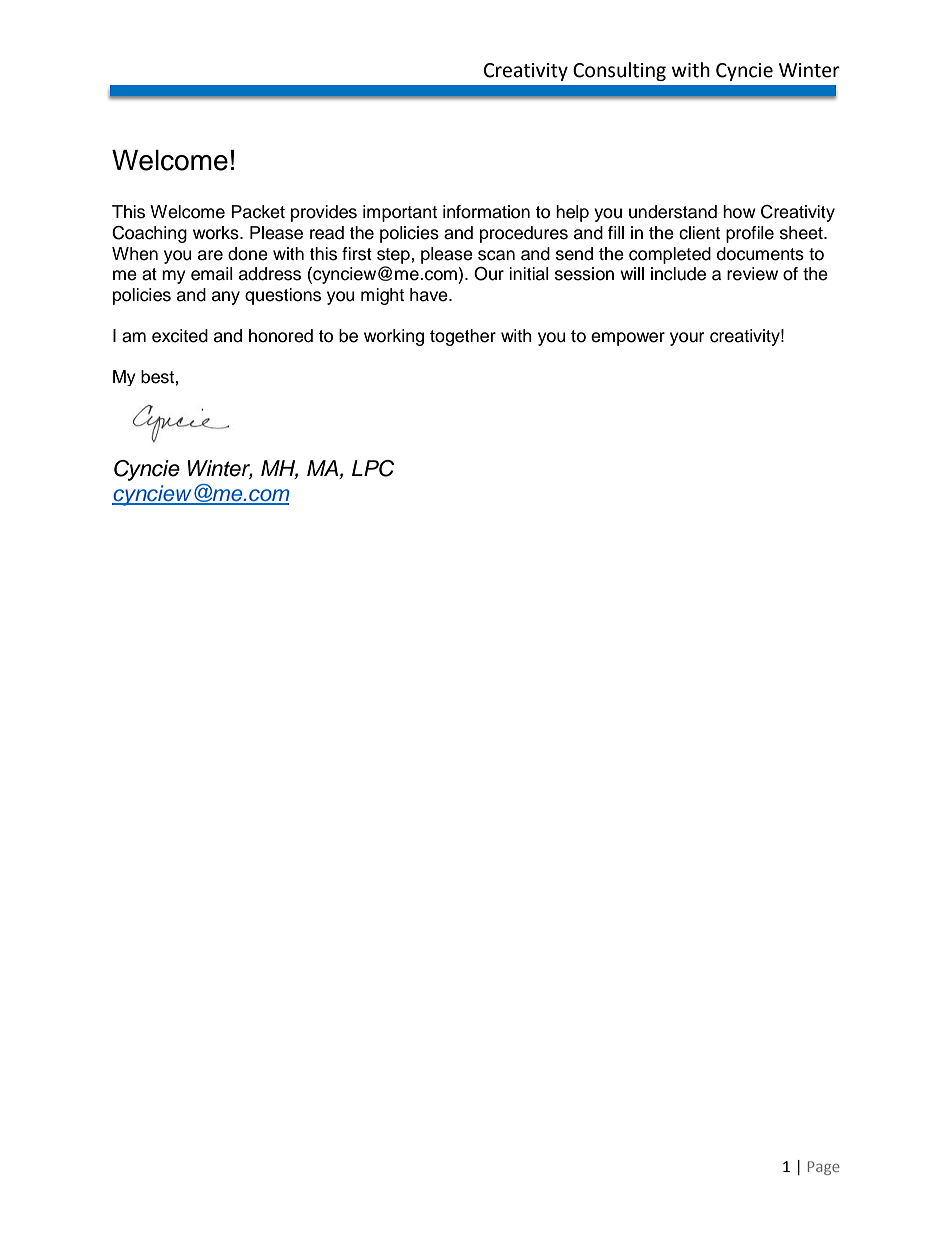 This image has width=952, height=1233. I want to click on Packet, so click(258, 212).
